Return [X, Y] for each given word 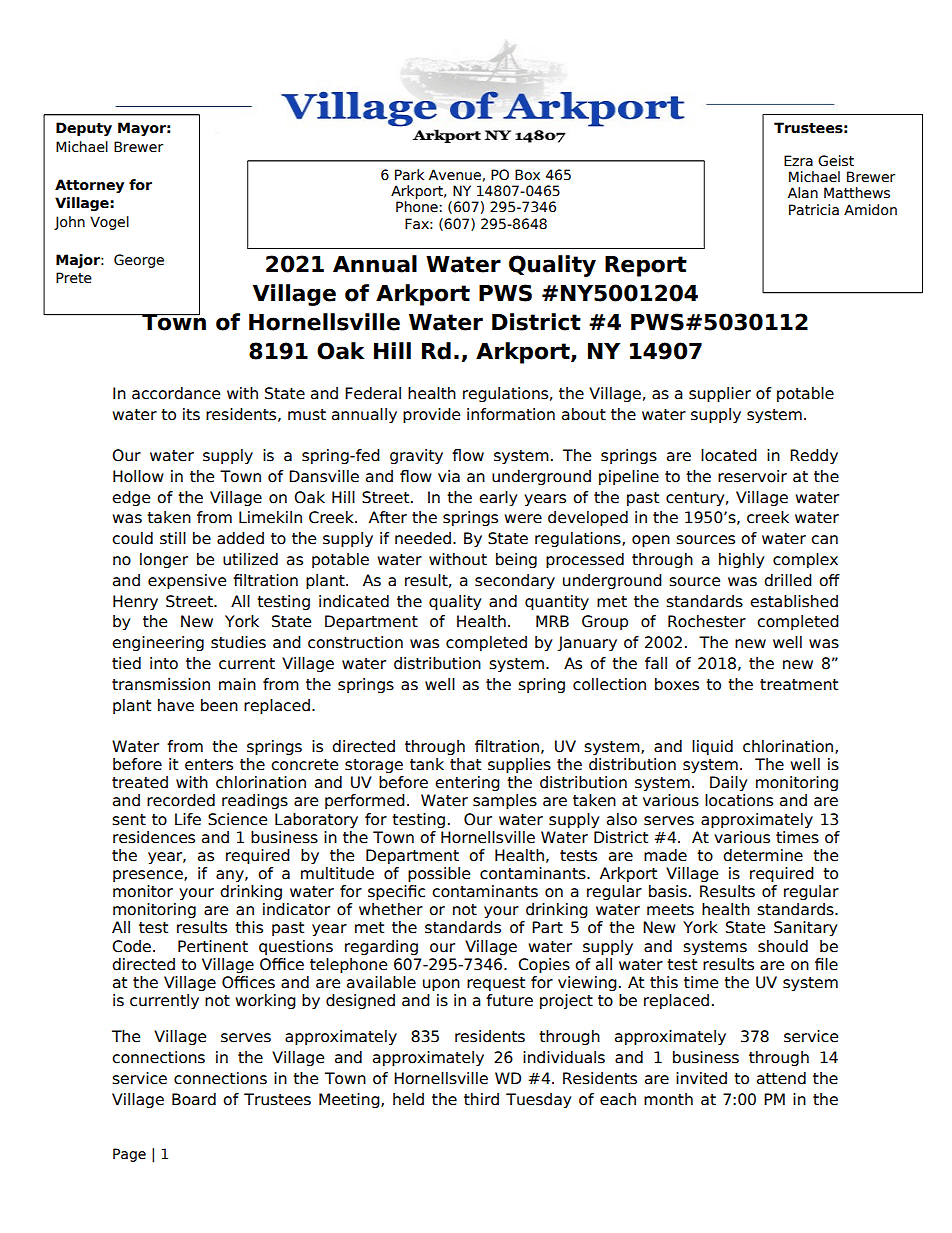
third [481, 1099]
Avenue [455, 175]
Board [194, 1099]
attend [781, 1078]
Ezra [798, 161]
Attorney [89, 186]
